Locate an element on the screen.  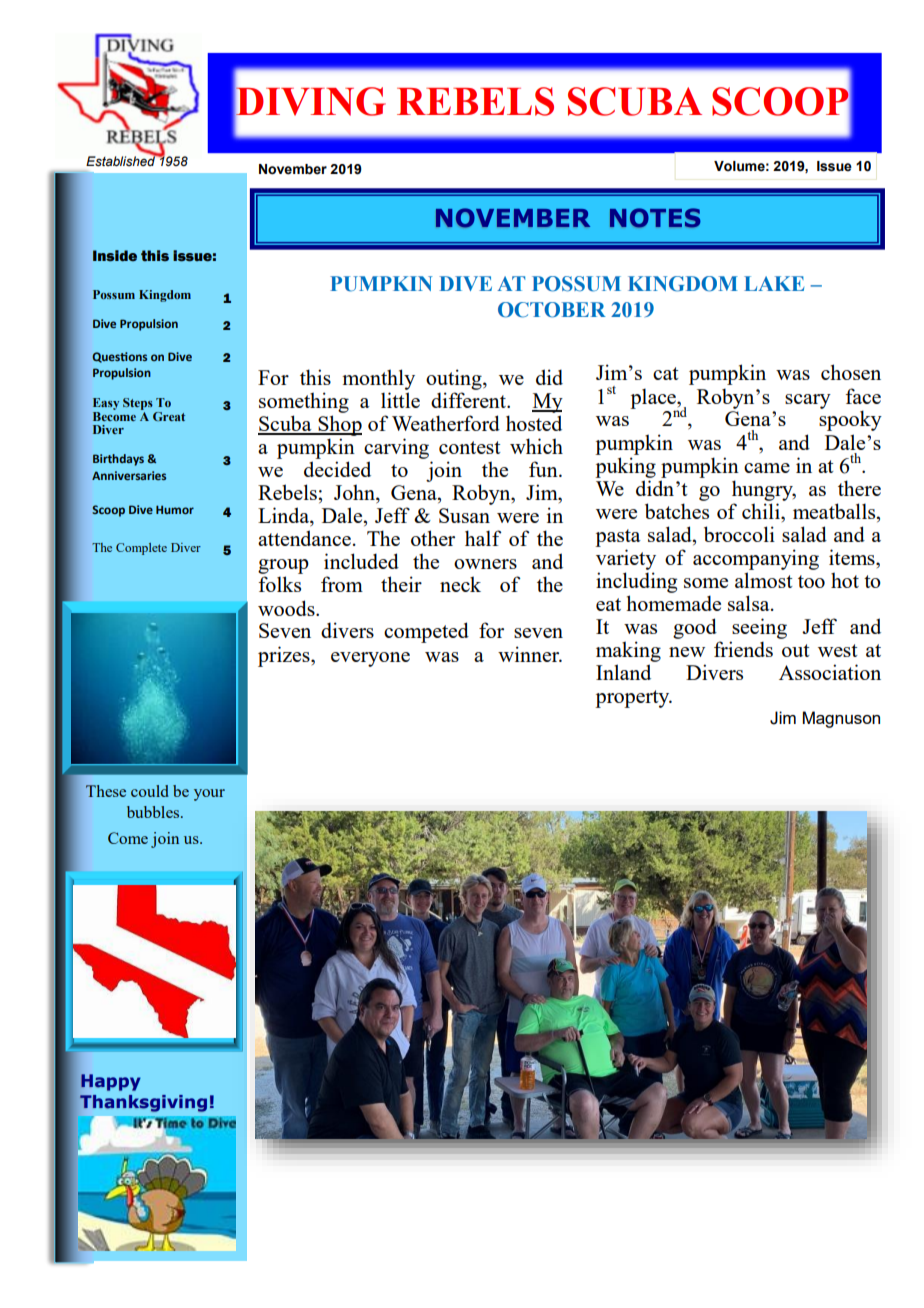
Happy is located at coordinates (111, 1082).
